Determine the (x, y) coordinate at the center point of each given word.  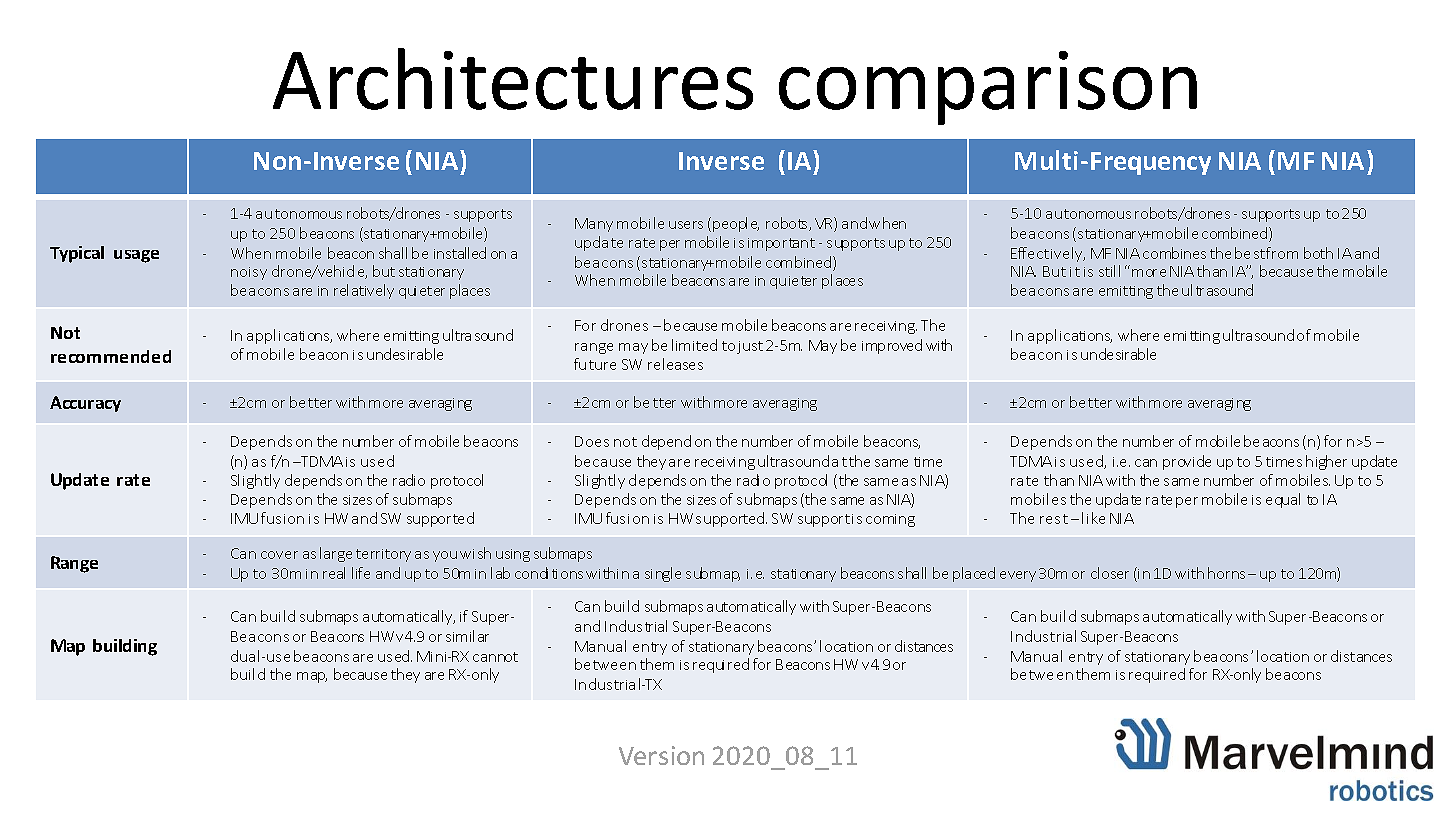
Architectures (513, 79)
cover (279, 555)
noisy (249, 273)
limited (694, 345)
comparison (988, 88)
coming (890, 520)
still (1109, 271)
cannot (495, 657)
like (1093, 518)
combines (1174, 253)
